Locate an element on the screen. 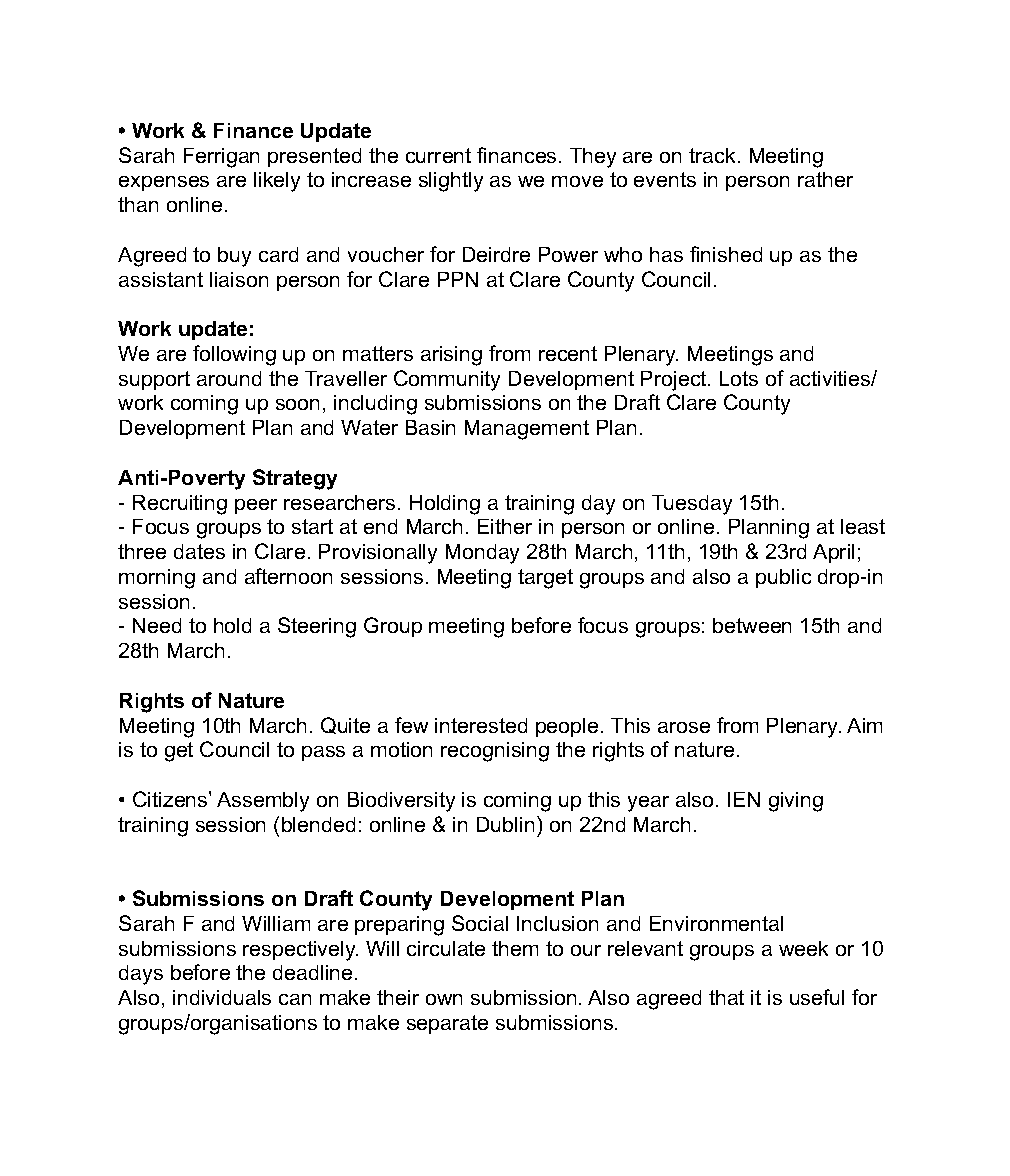 Image resolution: width=1010 pixels, height=1176 pixels. rather is located at coordinates (825, 179).
